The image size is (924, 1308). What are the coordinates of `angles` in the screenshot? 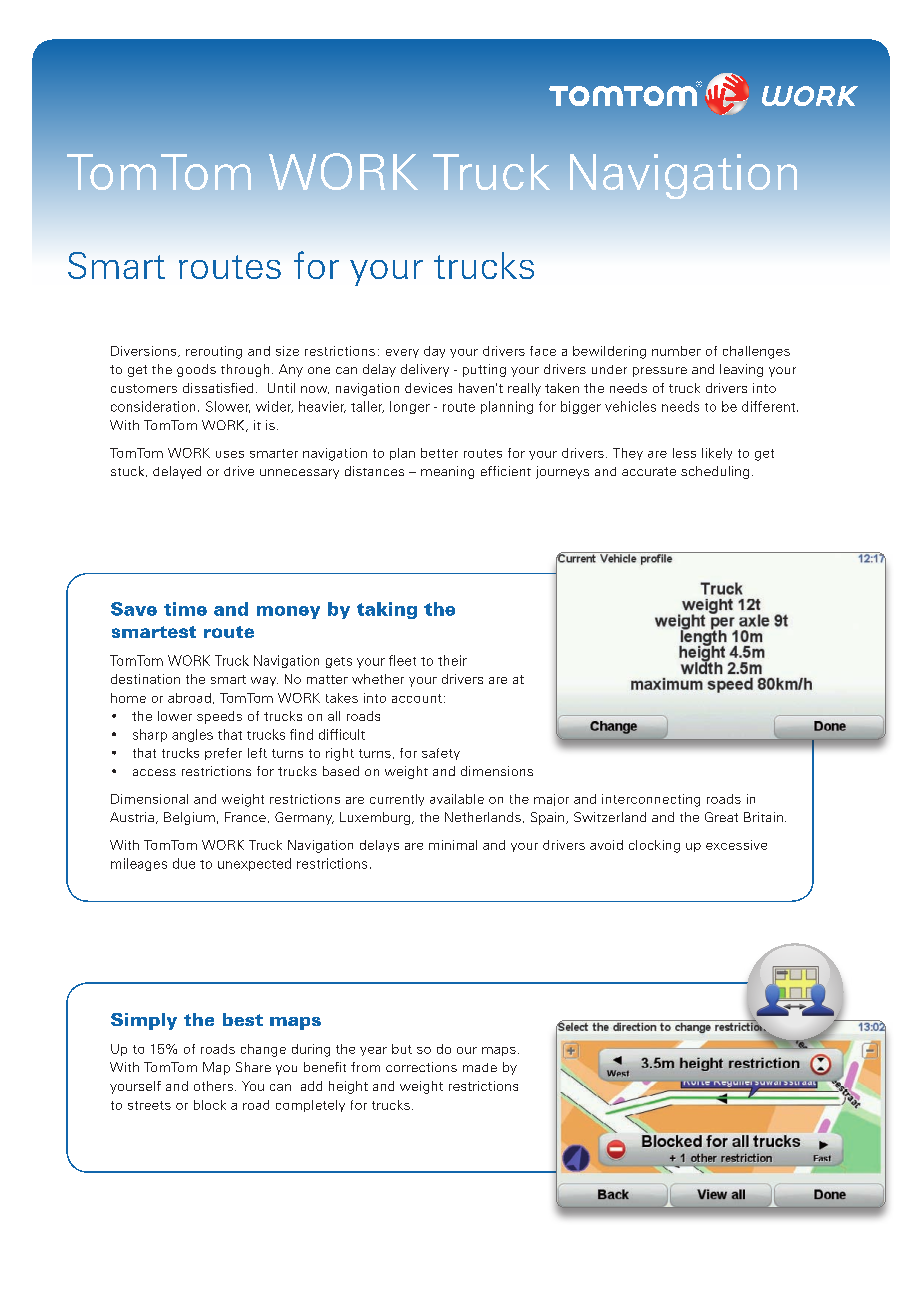 It's located at (192, 735).
